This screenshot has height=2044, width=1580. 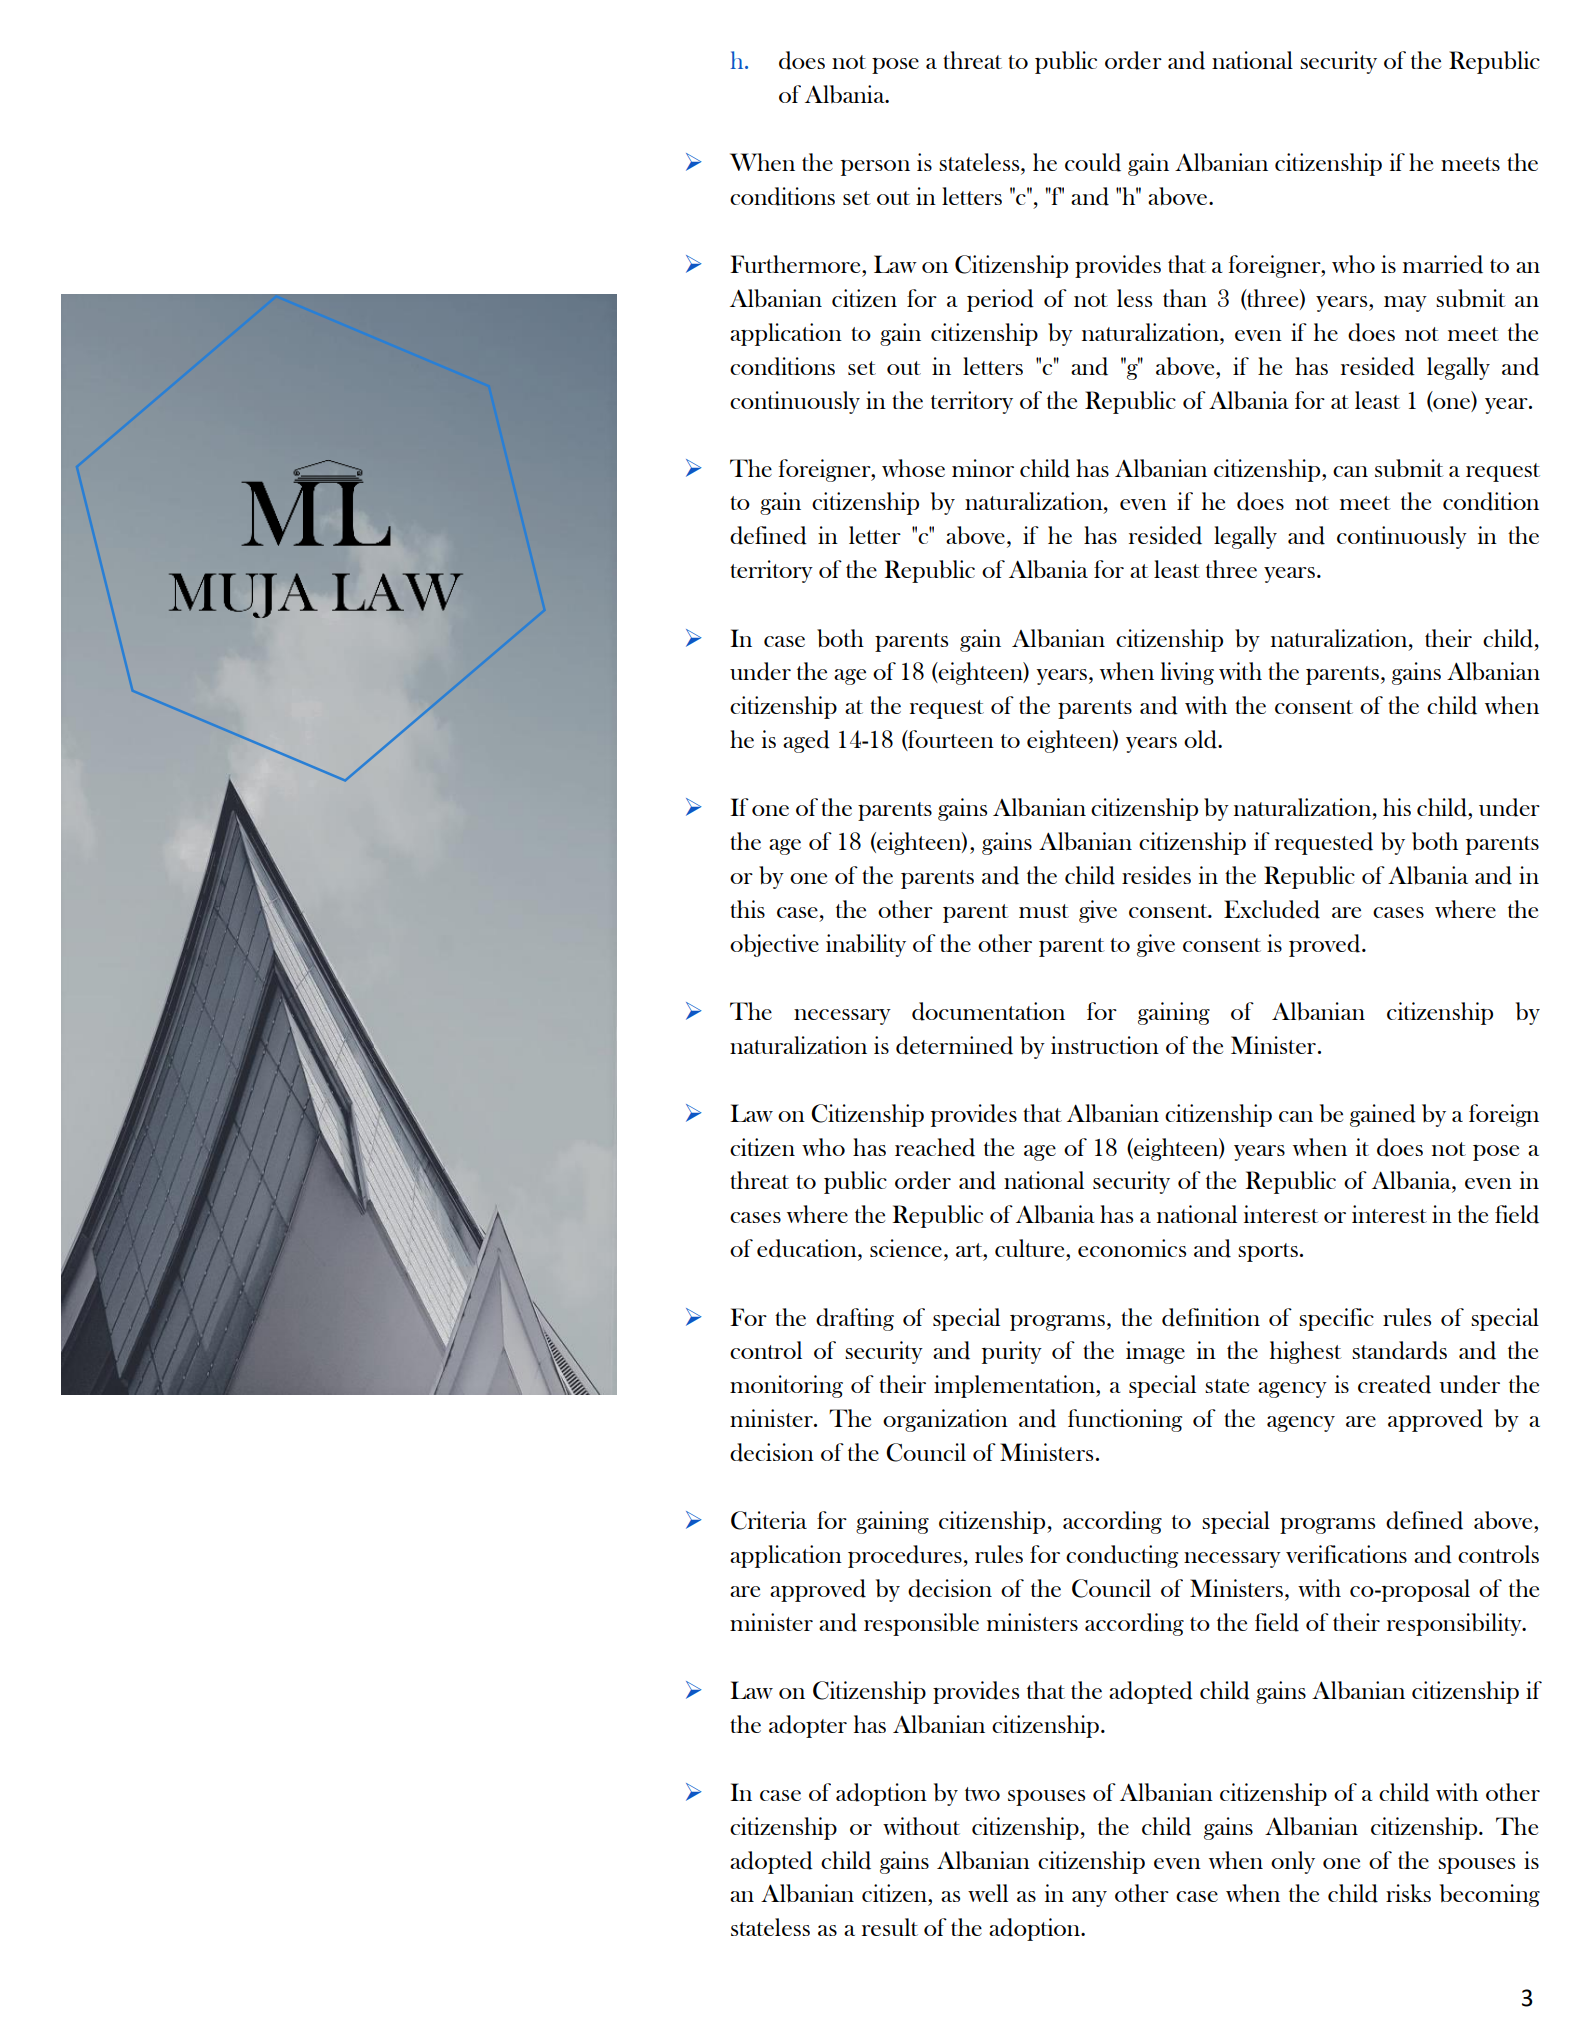 What do you see at coordinates (875, 168) in the screenshot?
I see `person` at bounding box center [875, 168].
